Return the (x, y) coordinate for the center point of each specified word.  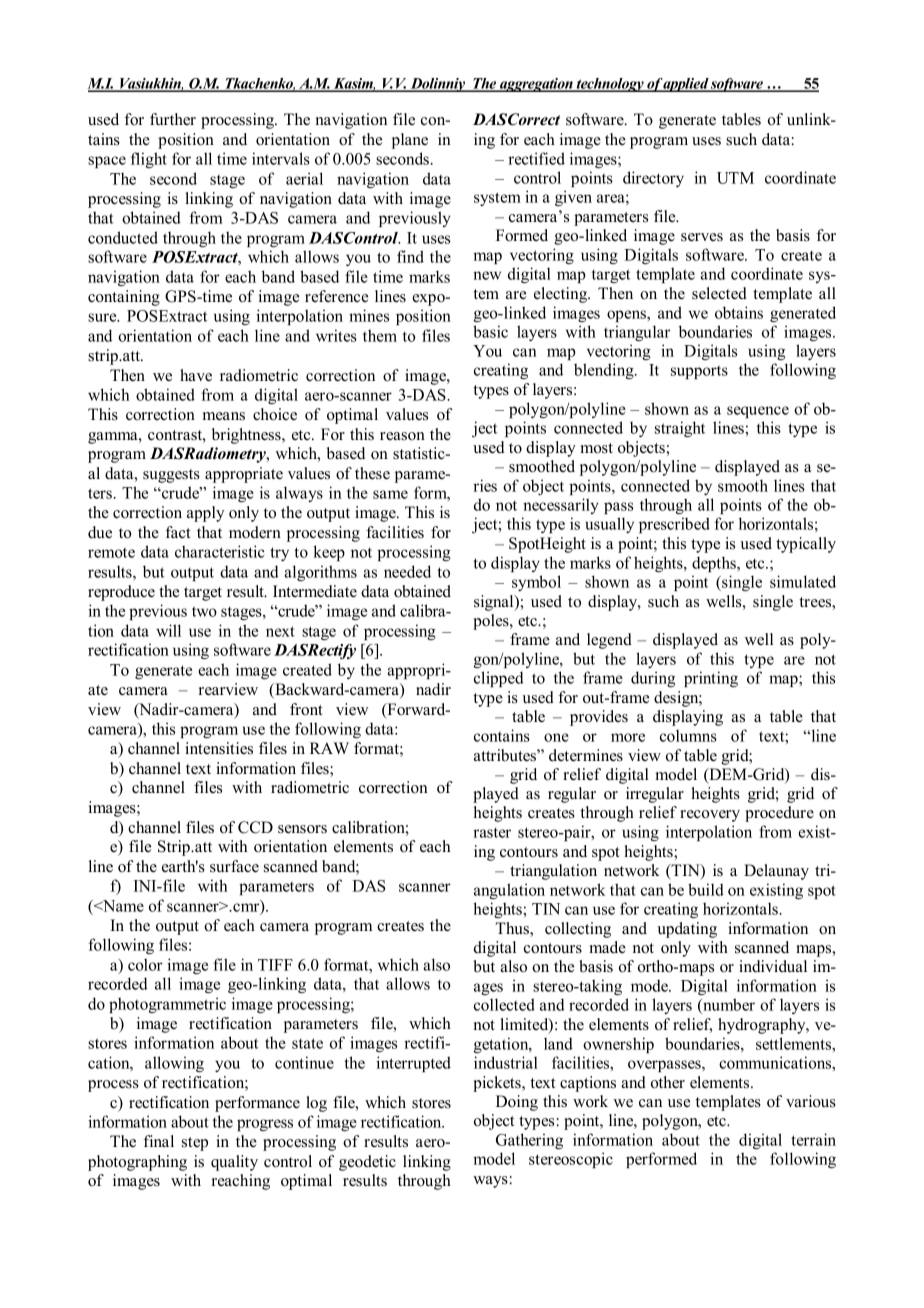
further (173, 119)
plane (410, 141)
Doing (517, 1103)
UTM (735, 178)
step (195, 1144)
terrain (813, 1139)
